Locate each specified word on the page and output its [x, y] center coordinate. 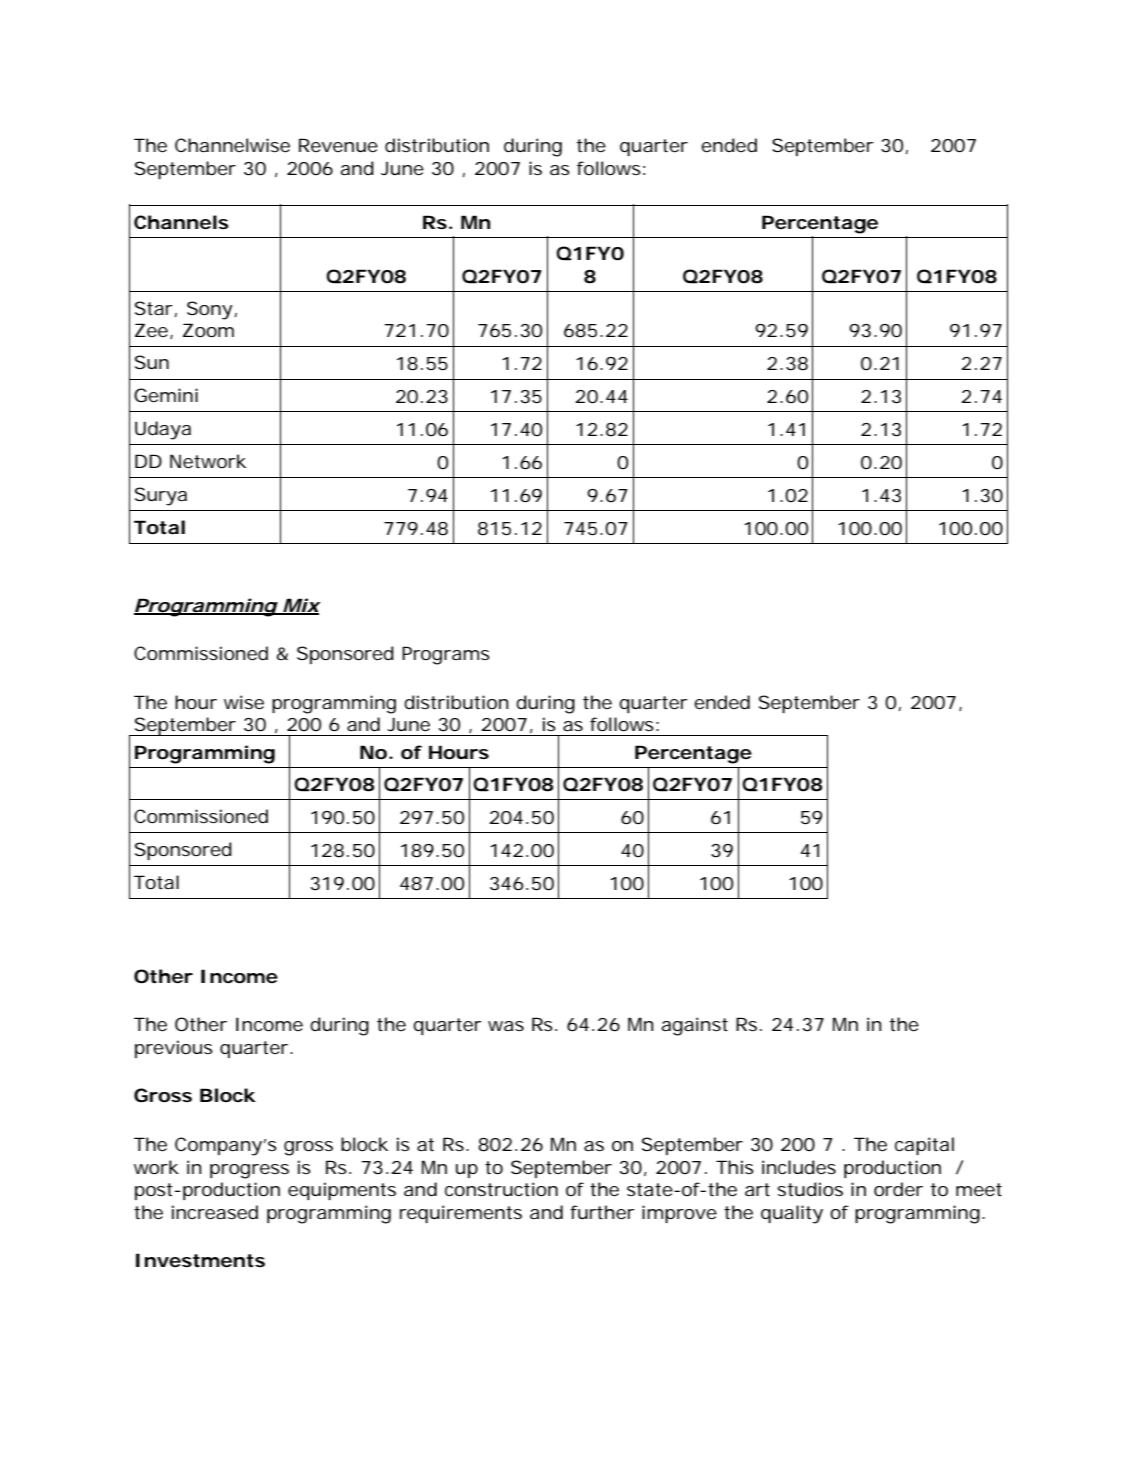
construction [501, 1189]
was [506, 1026]
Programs [446, 655]
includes [799, 1167]
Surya [161, 496]
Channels [181, 222]
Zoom [208, 330]
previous [174, 1049]
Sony [210, 310]
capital [924, 1146]
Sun [152, 362]
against [694, 1026]
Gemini [166, 395]
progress [249, 1171]
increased [215, 1212]
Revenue [338, 145]
